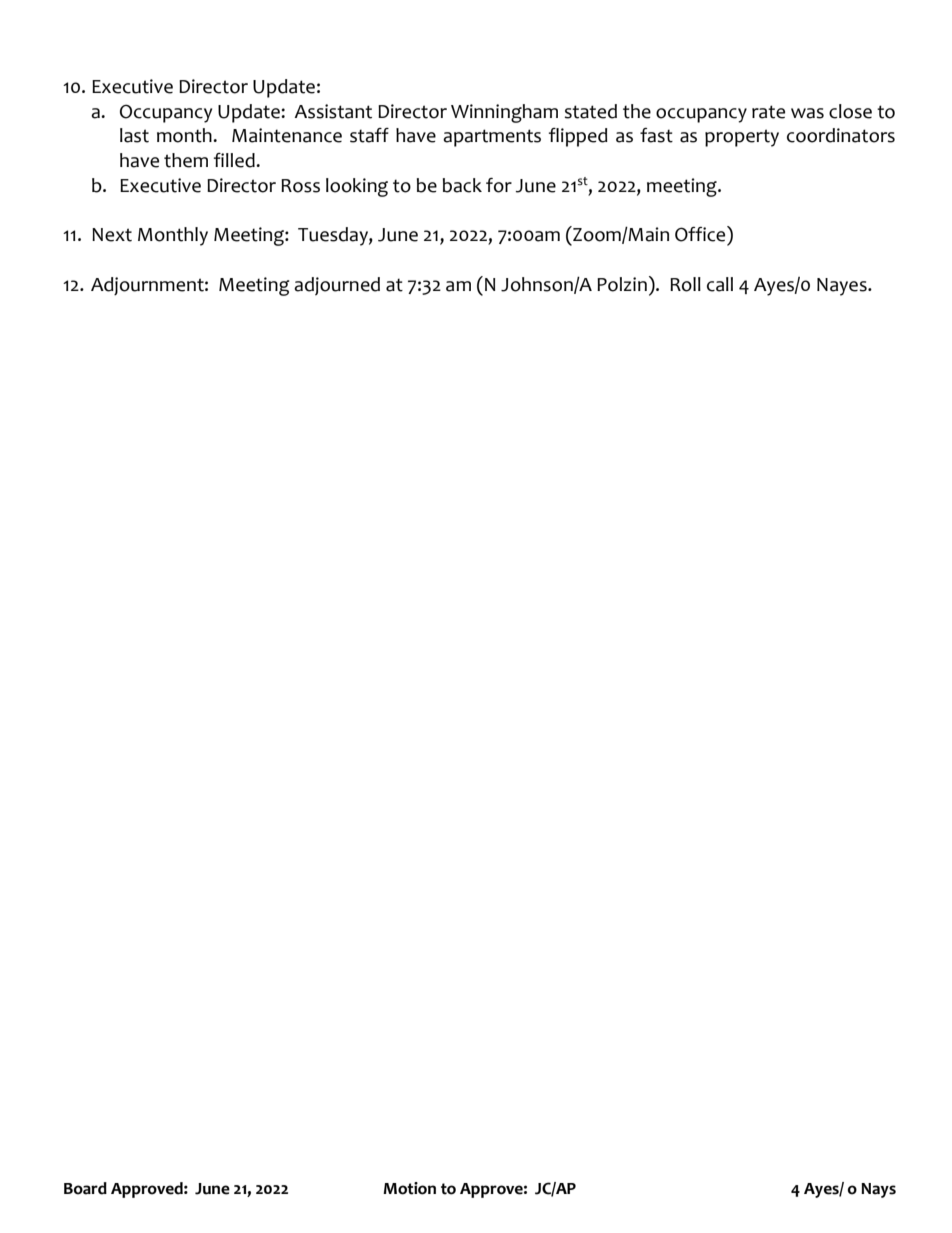 The image size is (952, 1233). I want to click on Next, so click(112, 235).
